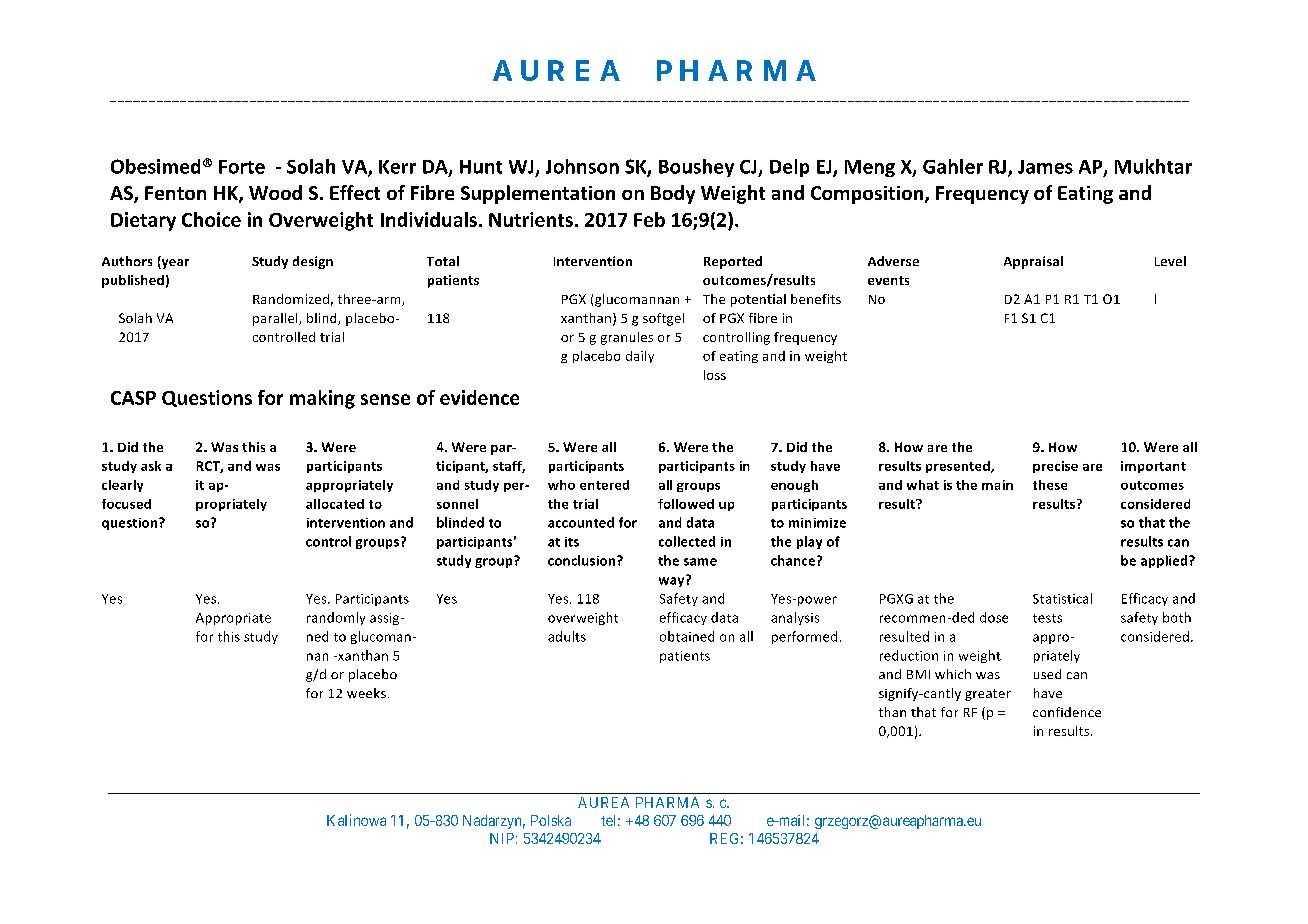 This screenshot has height=924, width=1308. Describe the element at coordinates (687, 636) in the screenshot. I see `obtained` at that location.
